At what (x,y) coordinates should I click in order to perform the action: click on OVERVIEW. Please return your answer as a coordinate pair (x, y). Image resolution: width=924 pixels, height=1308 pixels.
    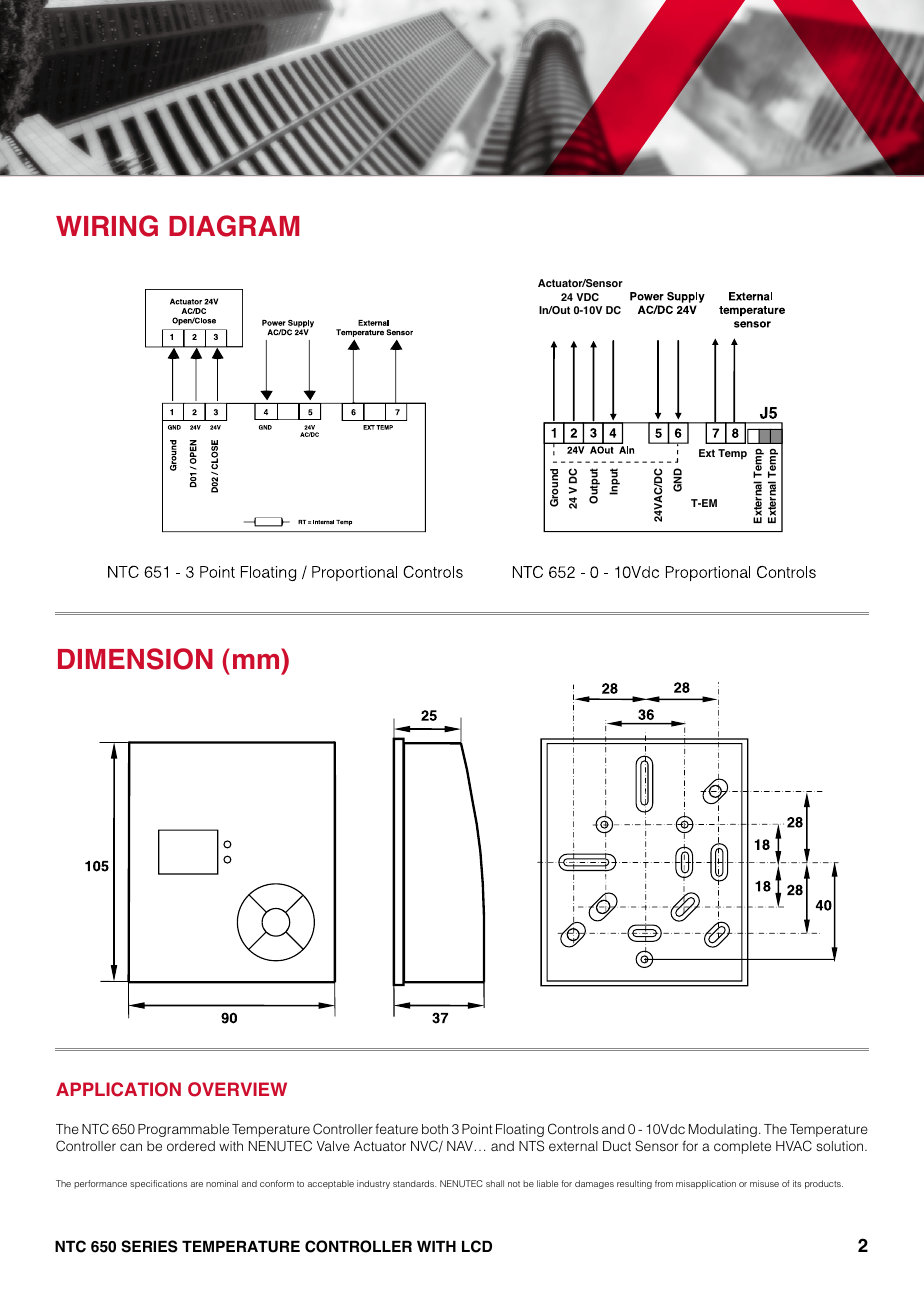
    Looking at the image, I should click on (237, 1089).
